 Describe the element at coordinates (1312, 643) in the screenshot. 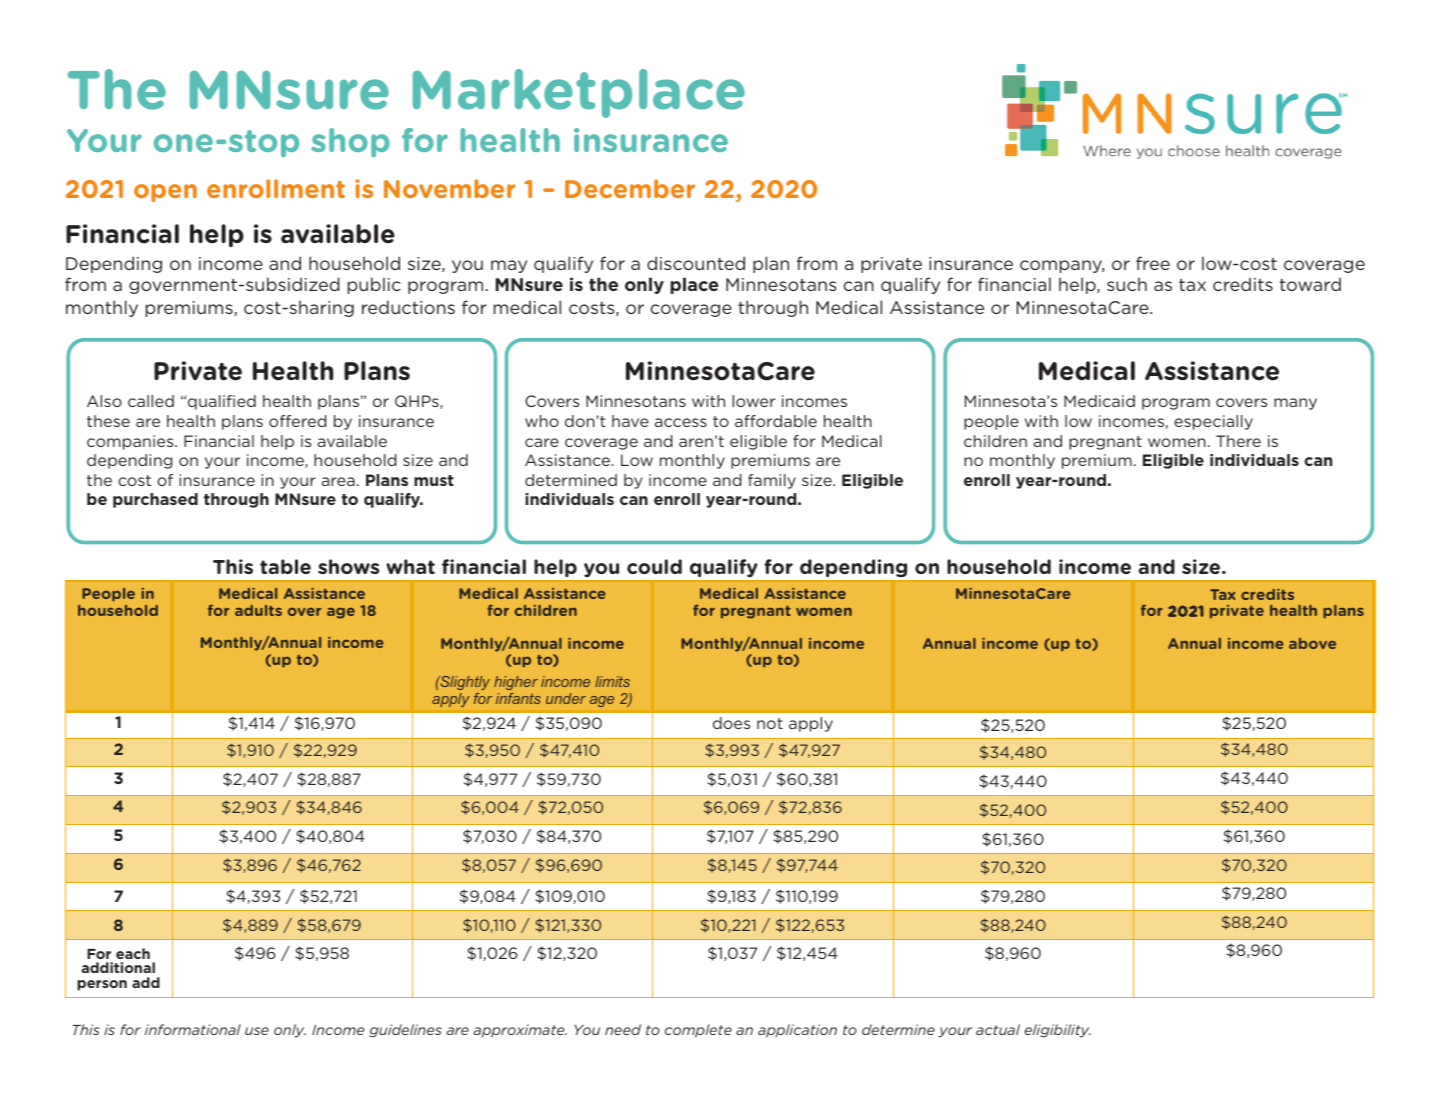

I see `above` at that location.
